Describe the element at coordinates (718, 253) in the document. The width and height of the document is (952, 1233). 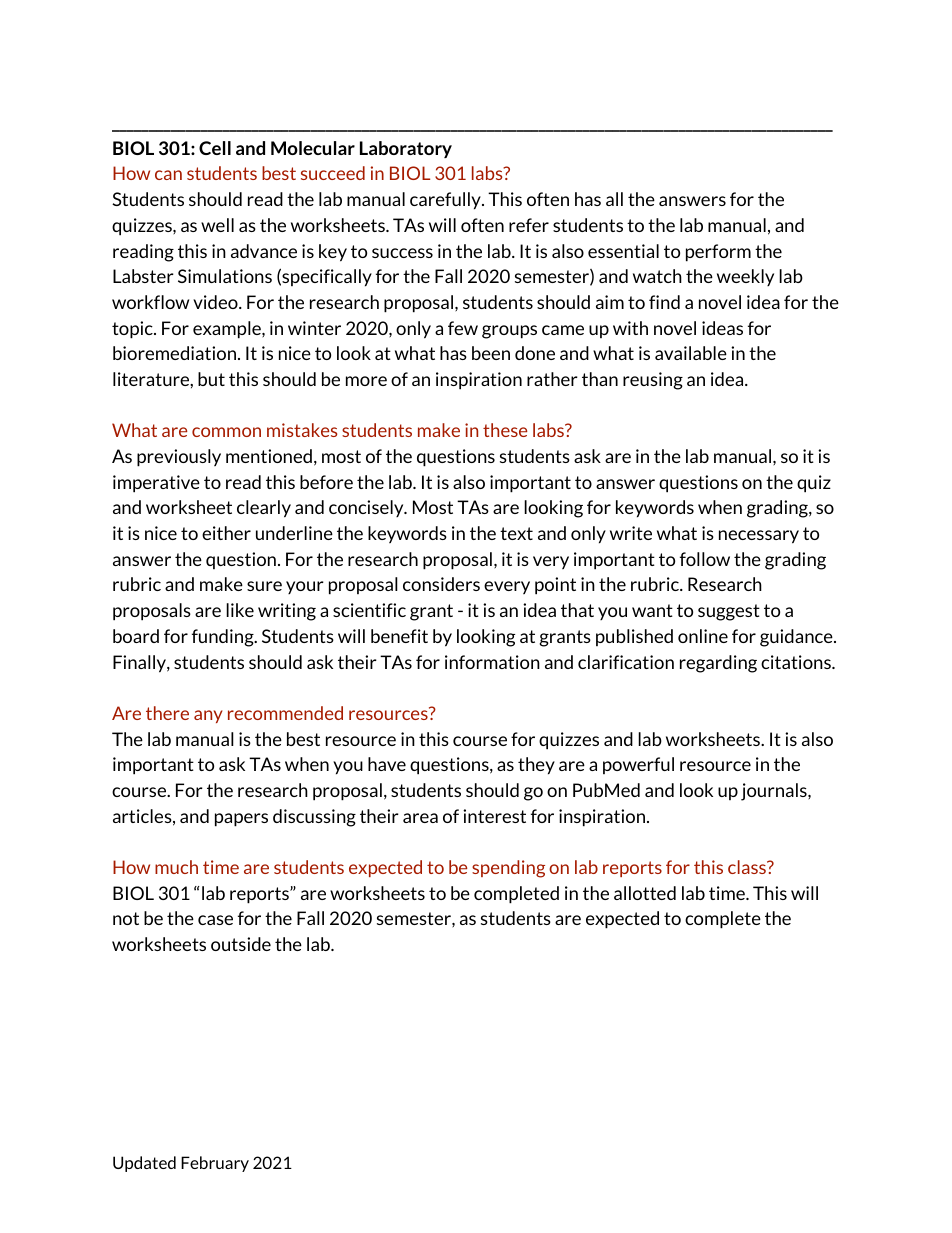
I see `perform` at that location.
